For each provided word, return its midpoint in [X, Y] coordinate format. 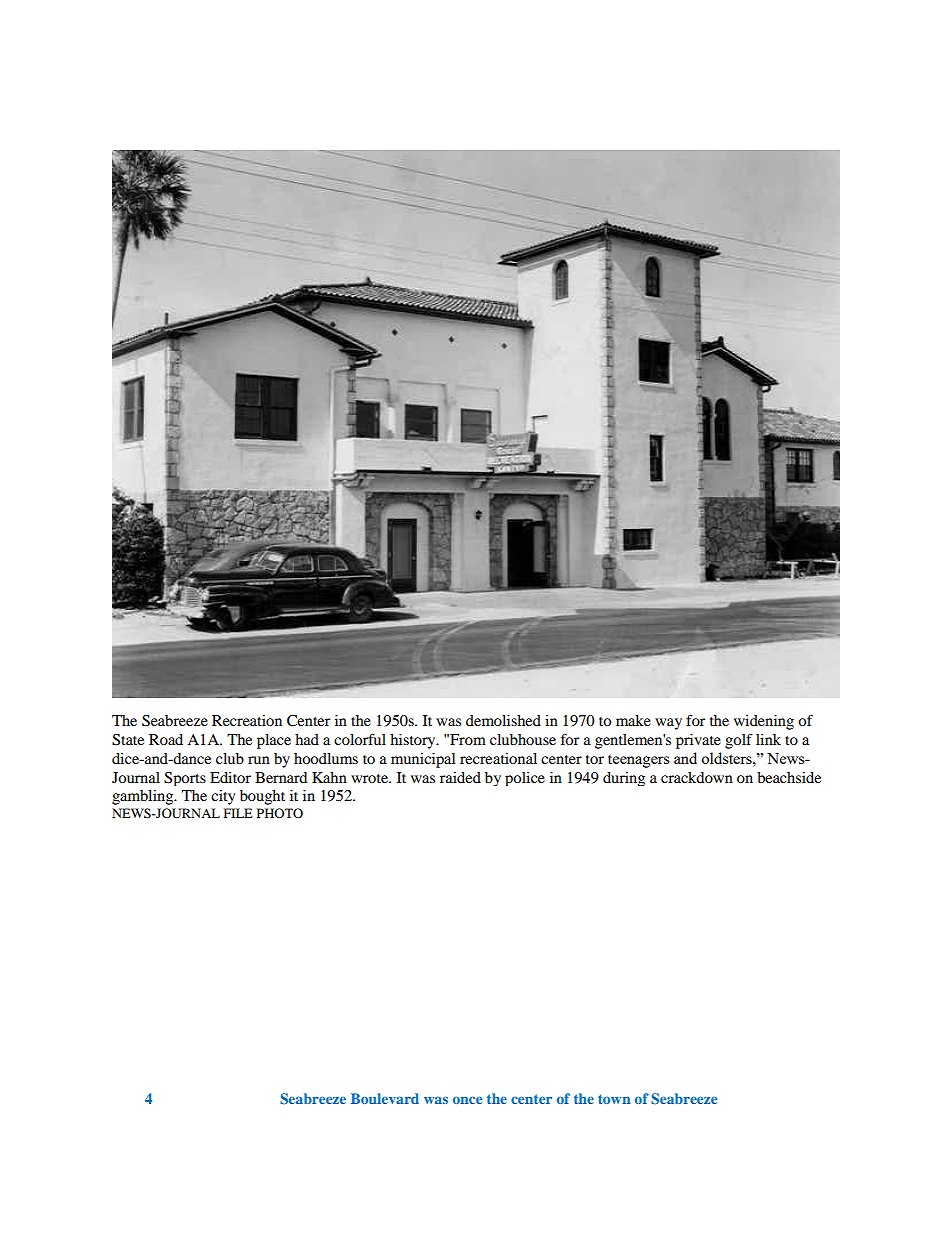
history [414, 741]
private [698, 741]
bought [262, 797]
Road [166, 739]
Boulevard [385, 1098]
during [624, 779]
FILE [238, 813]
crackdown [697, 777]
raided [460, 777]
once [468, 1100]
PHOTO [280, 813]
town [614, 1099]
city [223, 797]
